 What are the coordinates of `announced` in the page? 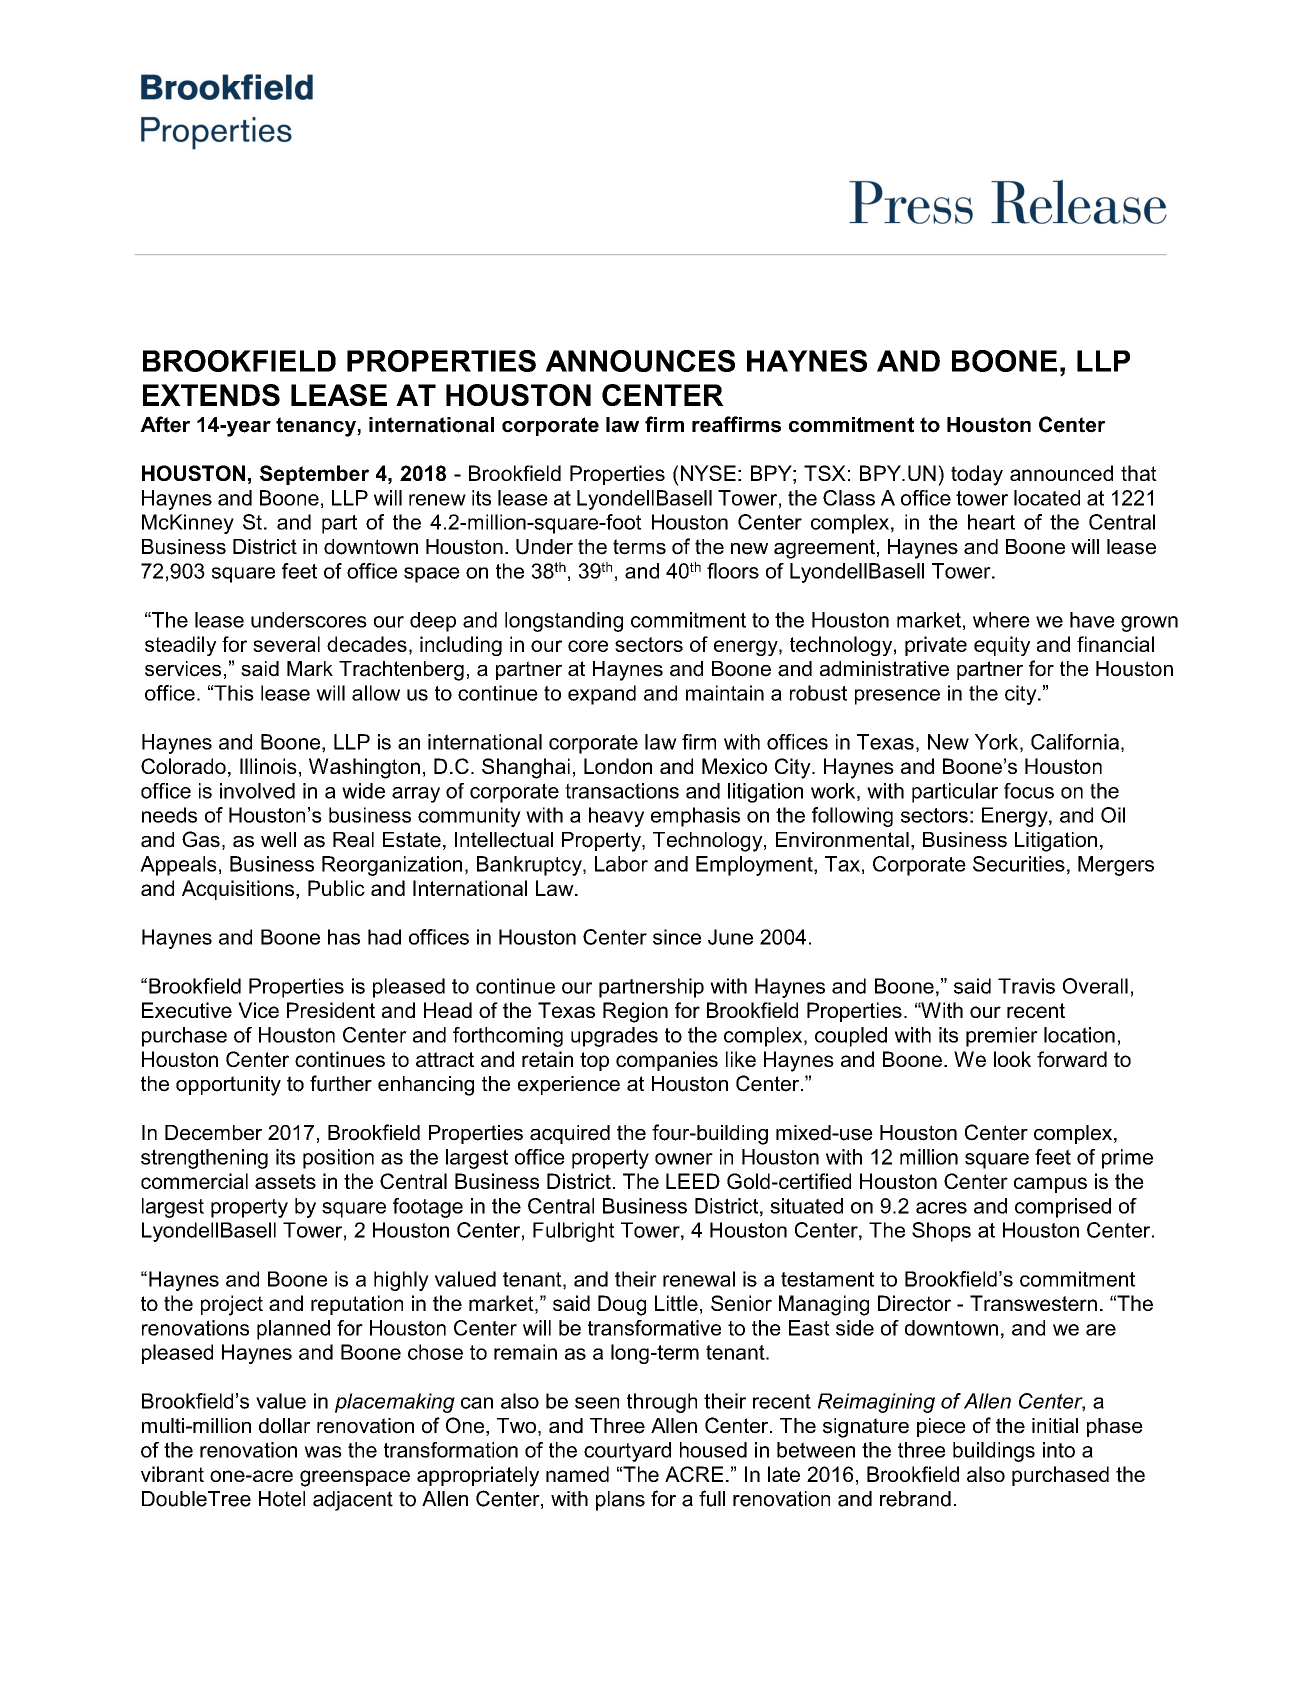 It's located at (1061, 473).
